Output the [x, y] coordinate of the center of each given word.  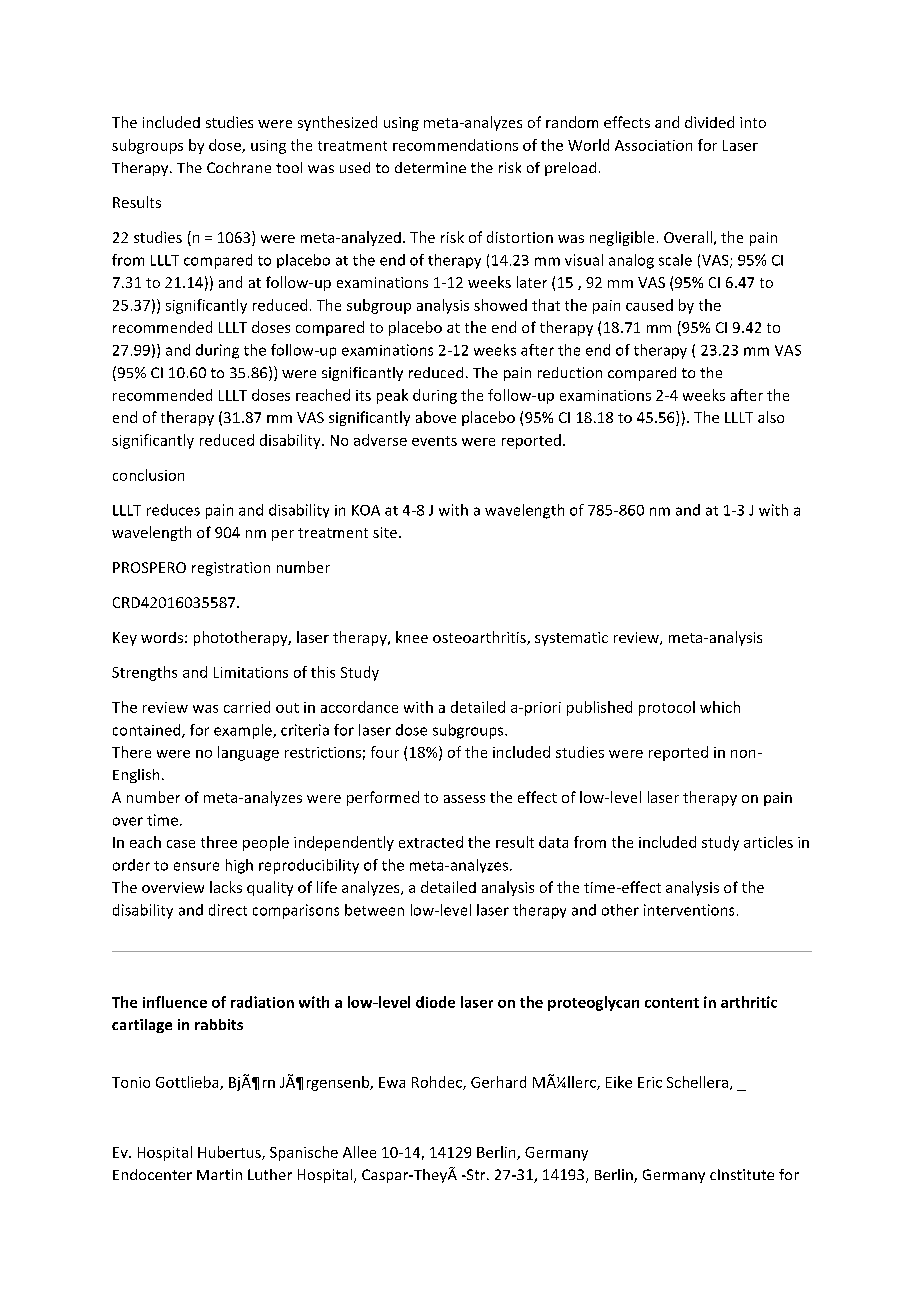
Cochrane [239, 167]
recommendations [455, 145]
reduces [173, 510]
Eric [650, 1082]
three [219, 842]
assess [464, 799]
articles [768, 842]
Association [653, 145]
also [771, 417]
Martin [219, 1174]
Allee [359, 1152]
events [434, 441]
